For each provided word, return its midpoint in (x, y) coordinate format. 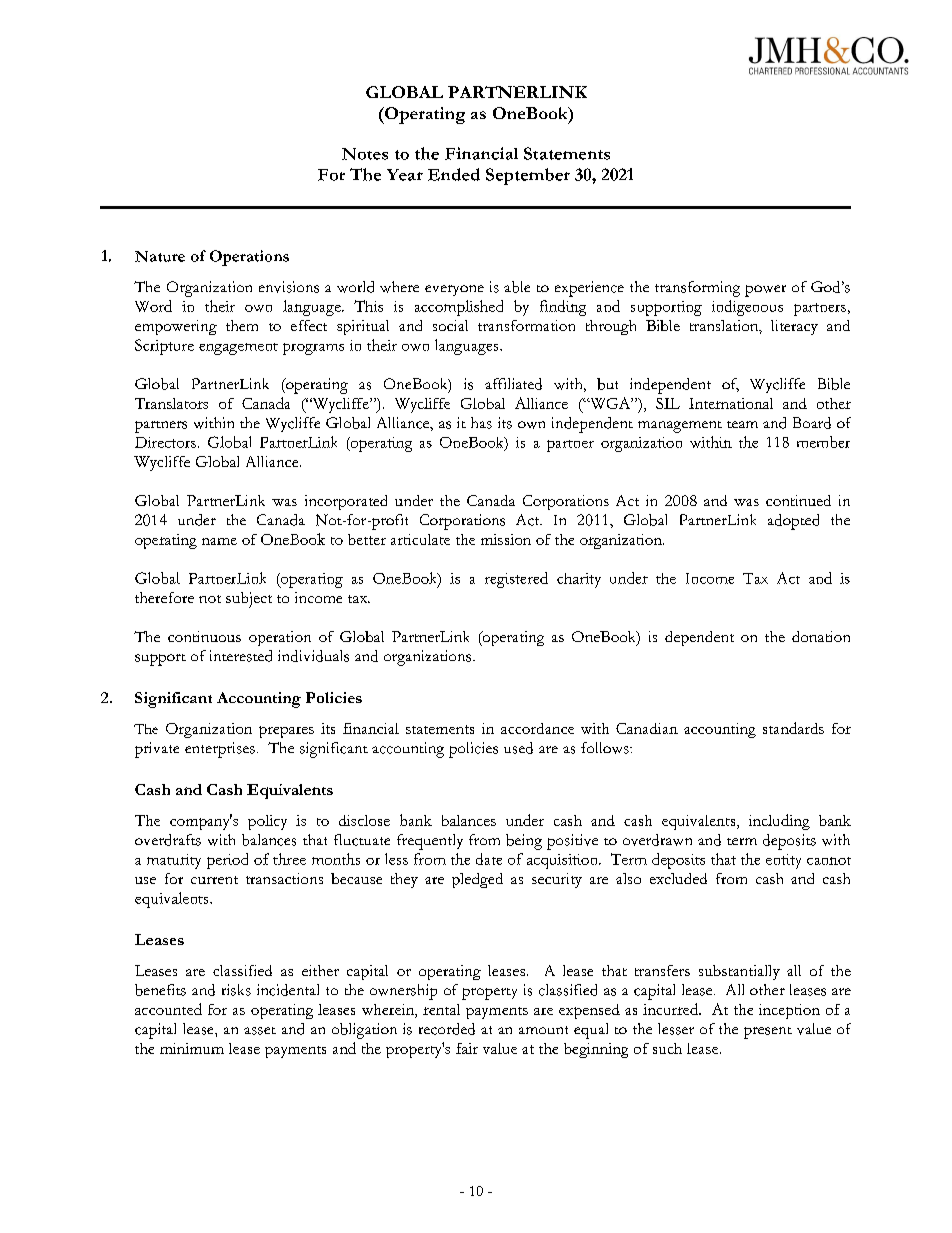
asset (260, 1031)
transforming (697, 289)
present (768, 1033)
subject (249, 600)
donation (821, 636)
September (528, 176)
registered (516, 580)
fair (467, 1048)
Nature (160, 256)
